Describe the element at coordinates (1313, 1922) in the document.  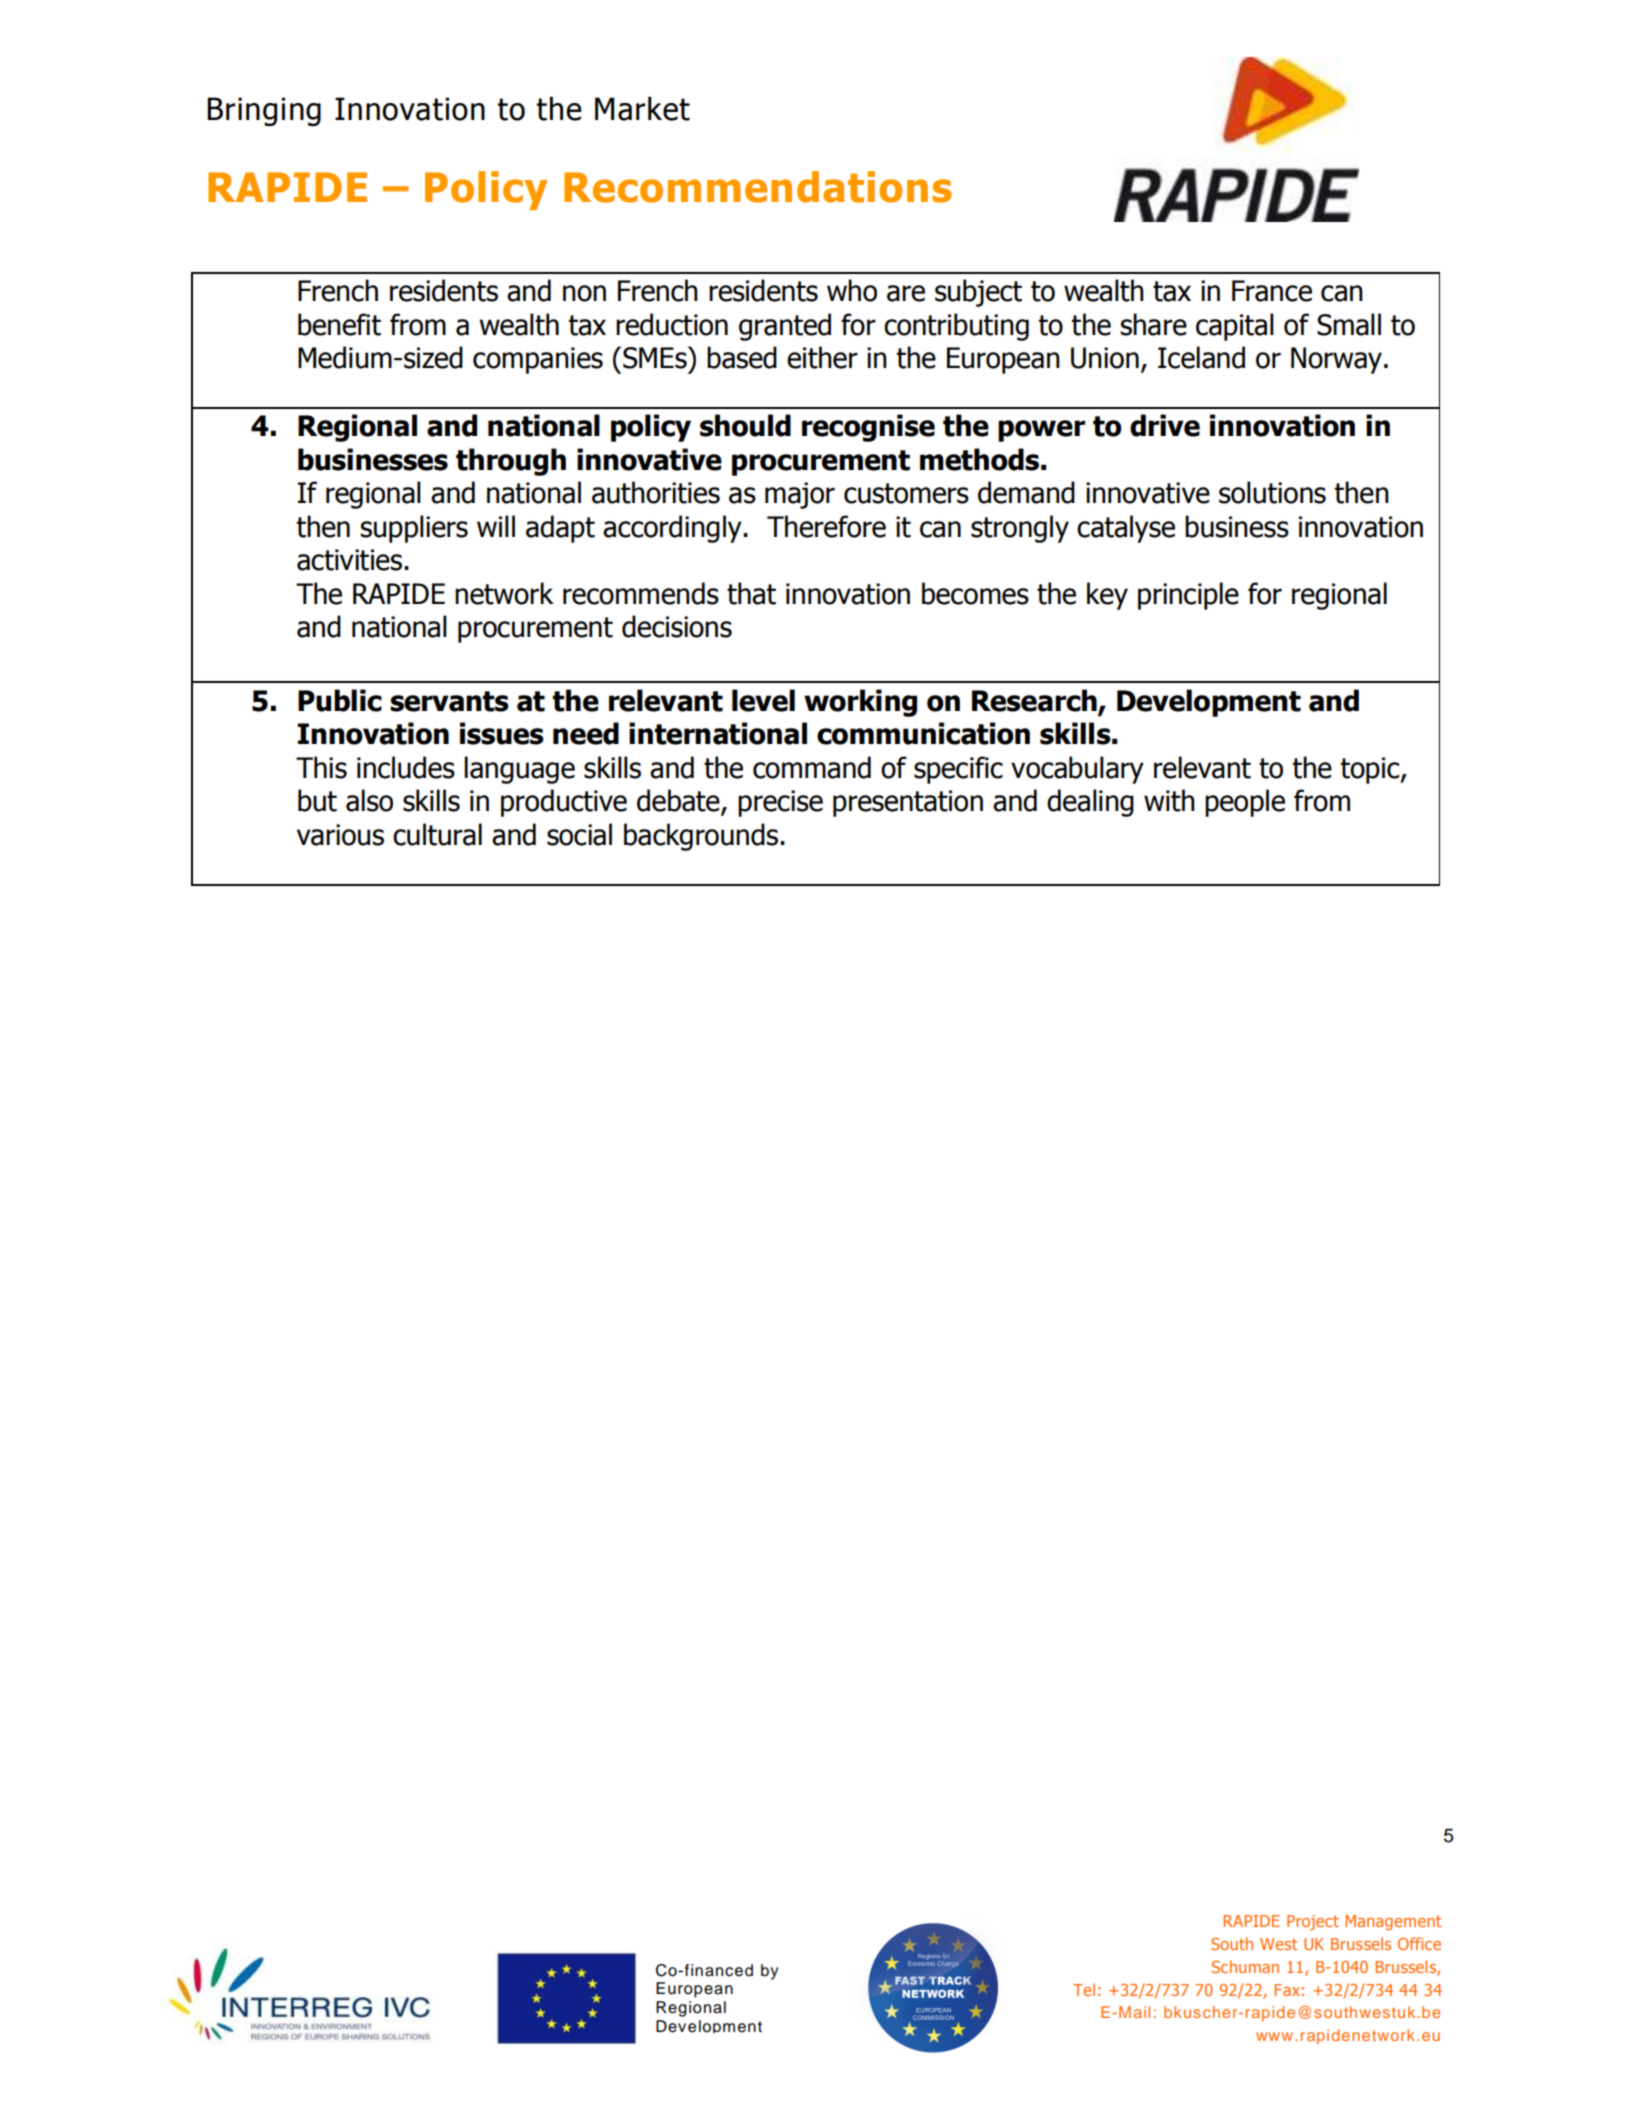
I see `Project` at that location.
